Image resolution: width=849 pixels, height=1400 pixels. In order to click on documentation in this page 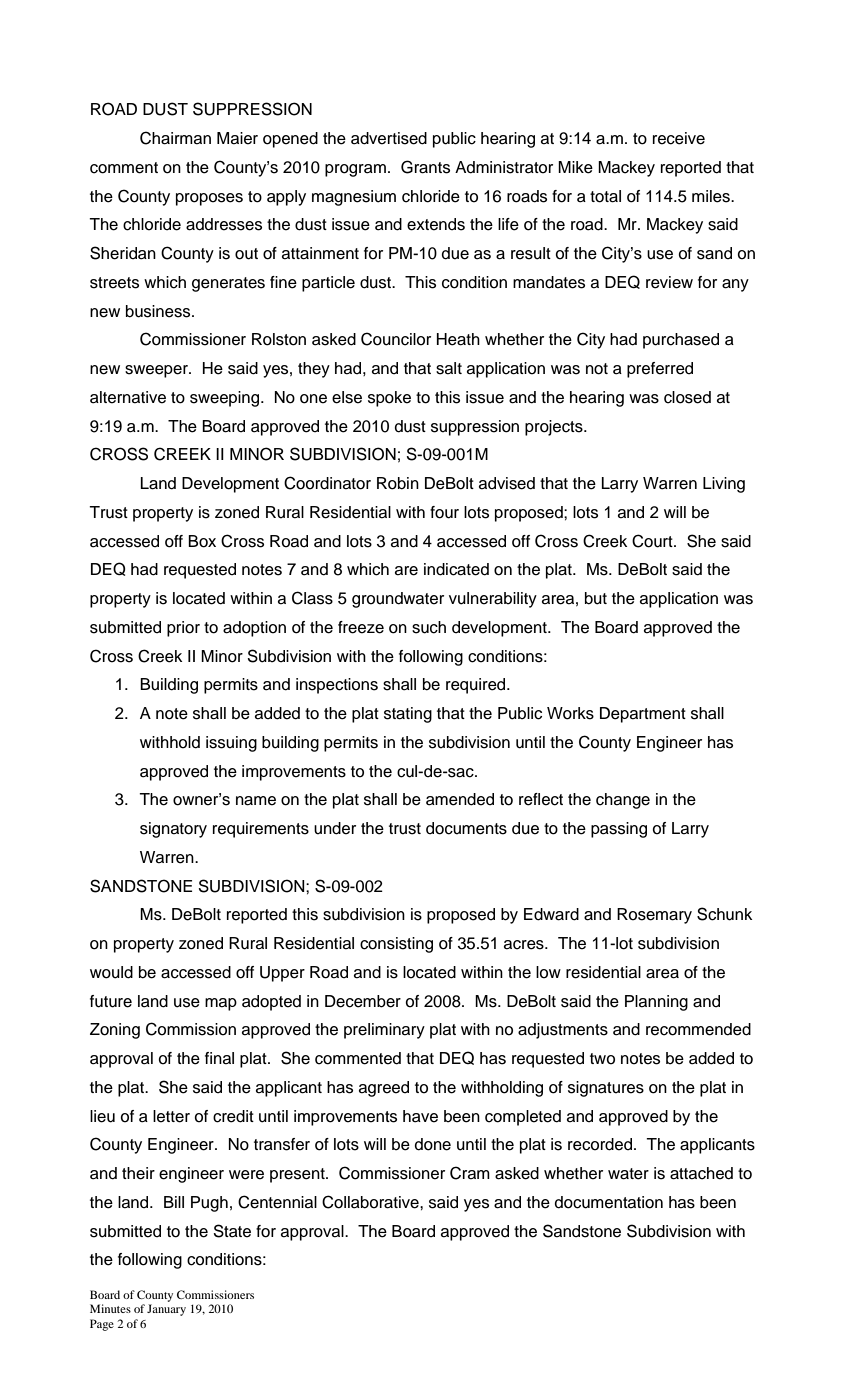, I will do `click(609, 1202)`.
